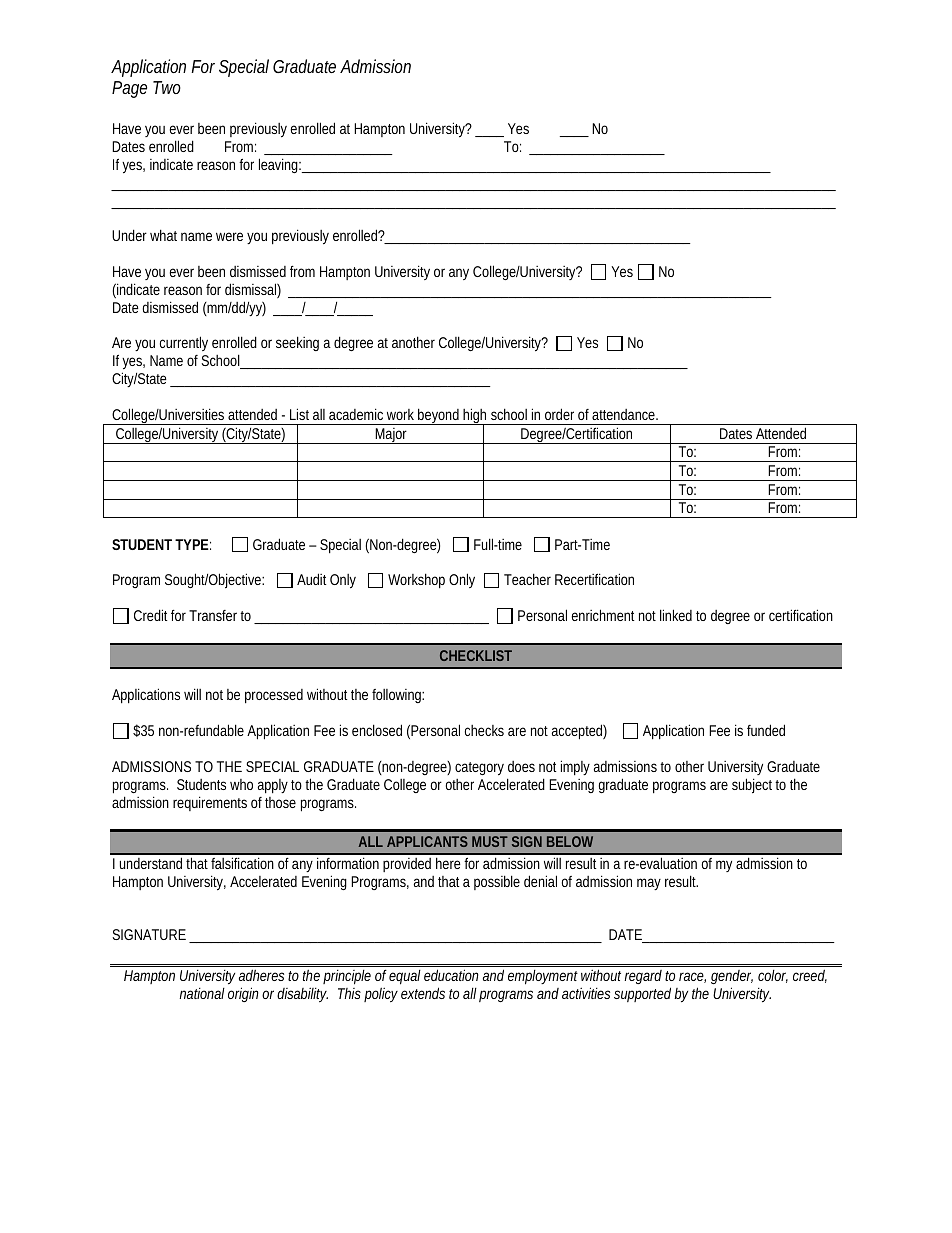 This document has height=1233, width=952. Describe the element at coordinates (559, 414) in the document. I see `order` at that location.
